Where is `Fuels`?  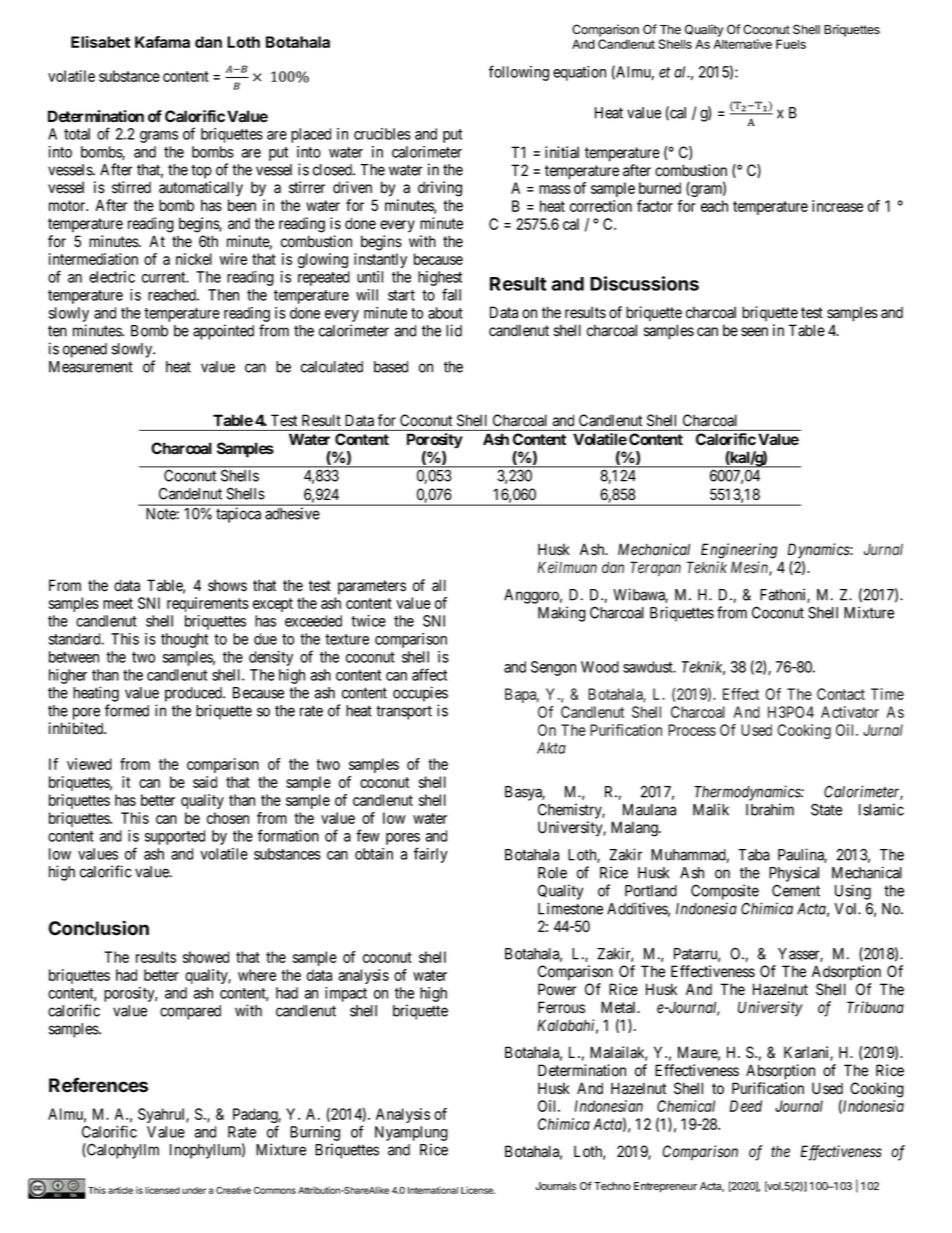
Fuels is located at coordinates (791, 44).
